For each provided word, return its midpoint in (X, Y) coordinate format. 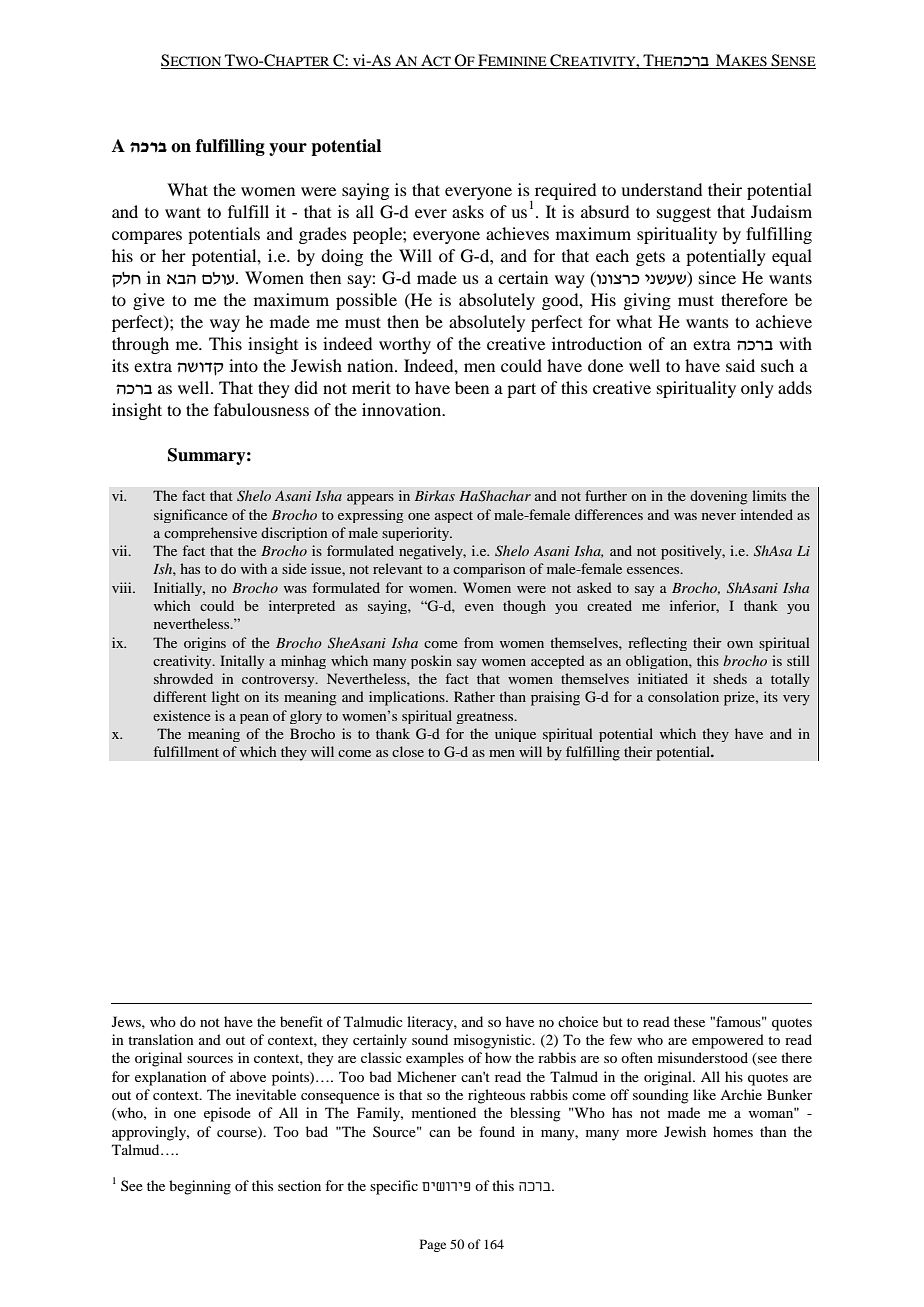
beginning (200, 1187)
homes (733, 1131)
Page (433, 1245)
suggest (684, 214)
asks (468, 211)
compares (147, 237)
